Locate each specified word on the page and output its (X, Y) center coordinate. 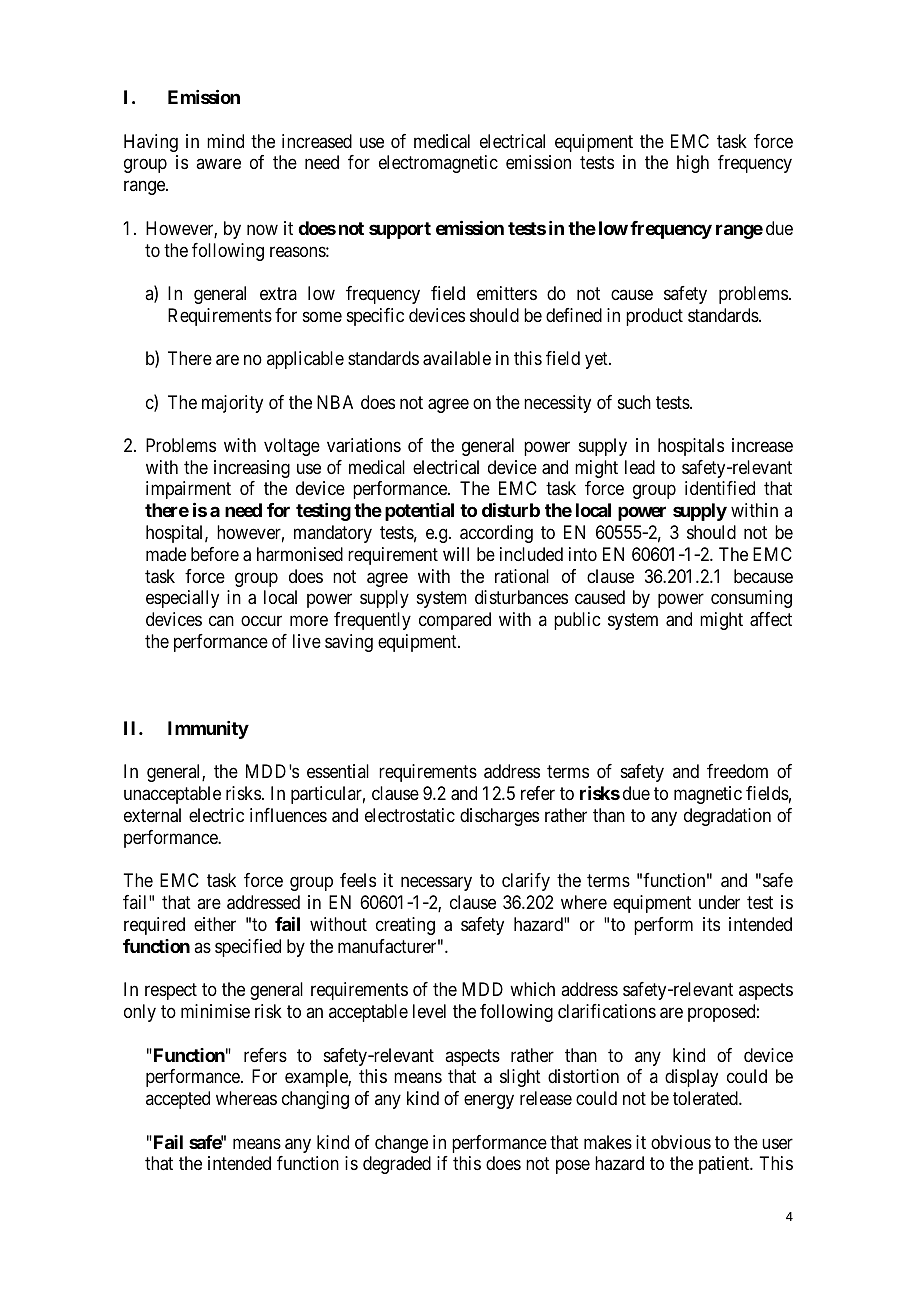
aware (218, 164)
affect (771, 619)
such (634, 402)
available (457, 358)
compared (455, 621)
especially (182, 599)
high (693, 164)
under (719, 902)
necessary (436, 883)
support (400, 230)
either (215, 924)
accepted (178, 1100)
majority (232, 404)
